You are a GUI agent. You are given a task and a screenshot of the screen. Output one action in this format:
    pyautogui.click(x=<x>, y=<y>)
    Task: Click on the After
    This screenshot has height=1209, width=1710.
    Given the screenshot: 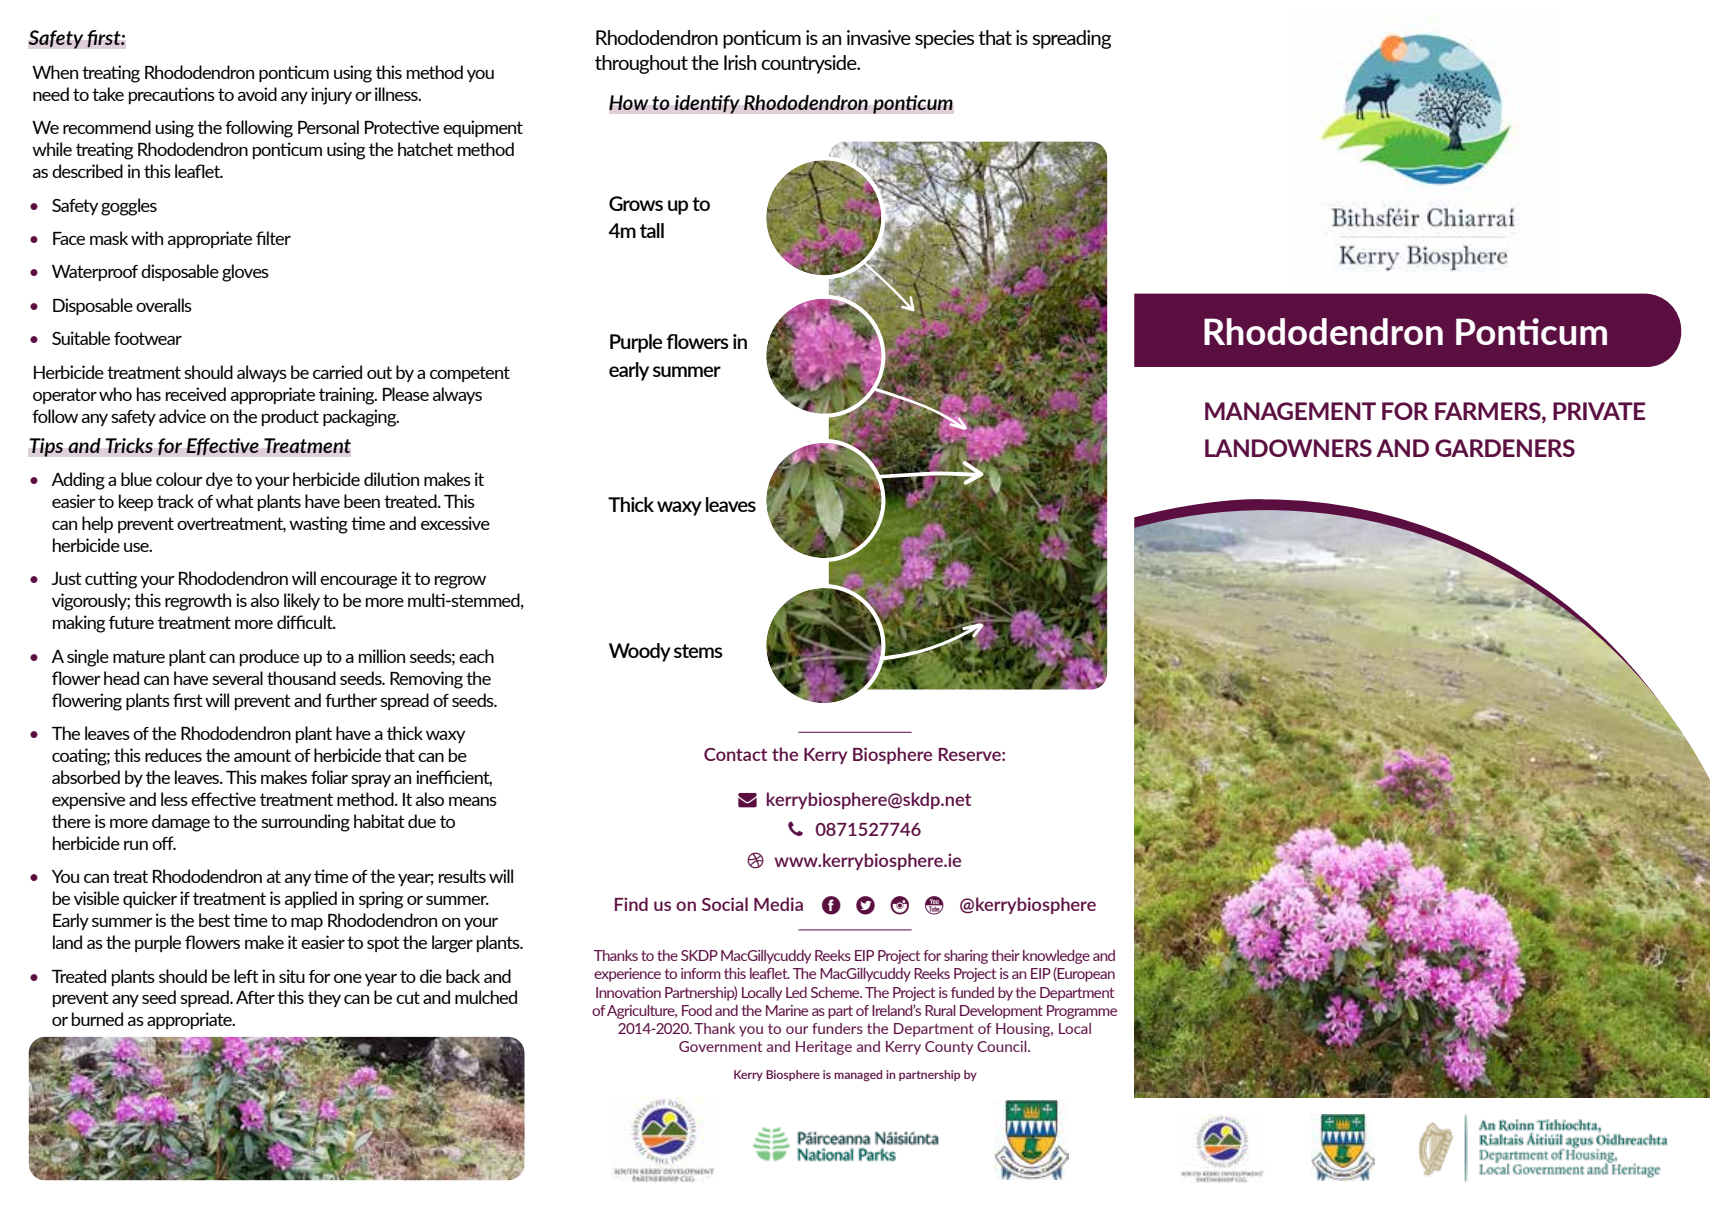 What is the action you would take?
    pyautogui.click(x=255, y=997)
